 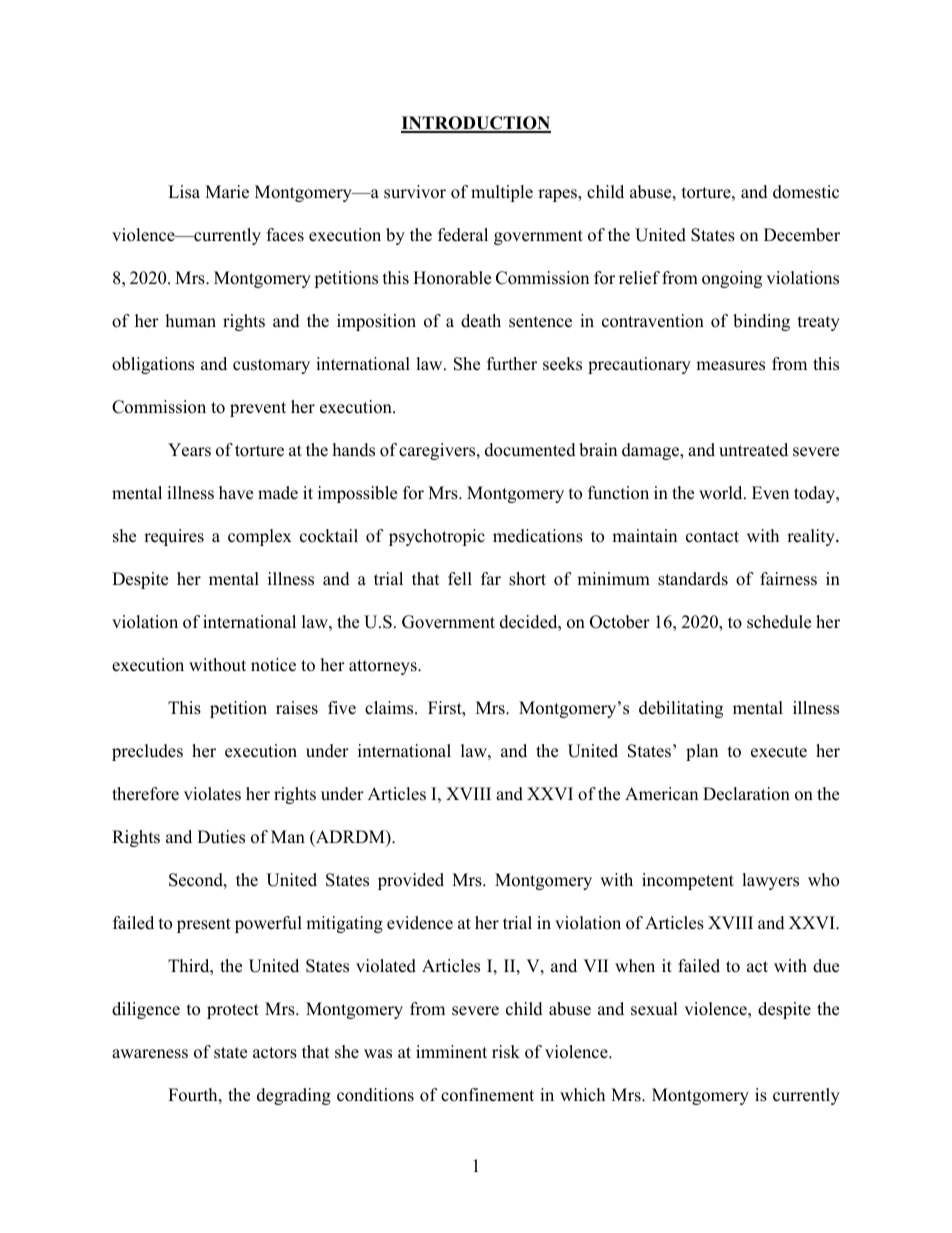 What do you see at coordinates (275, 1053) in the screenshot?
I see `actors` at bounding box center [275, 1053].
